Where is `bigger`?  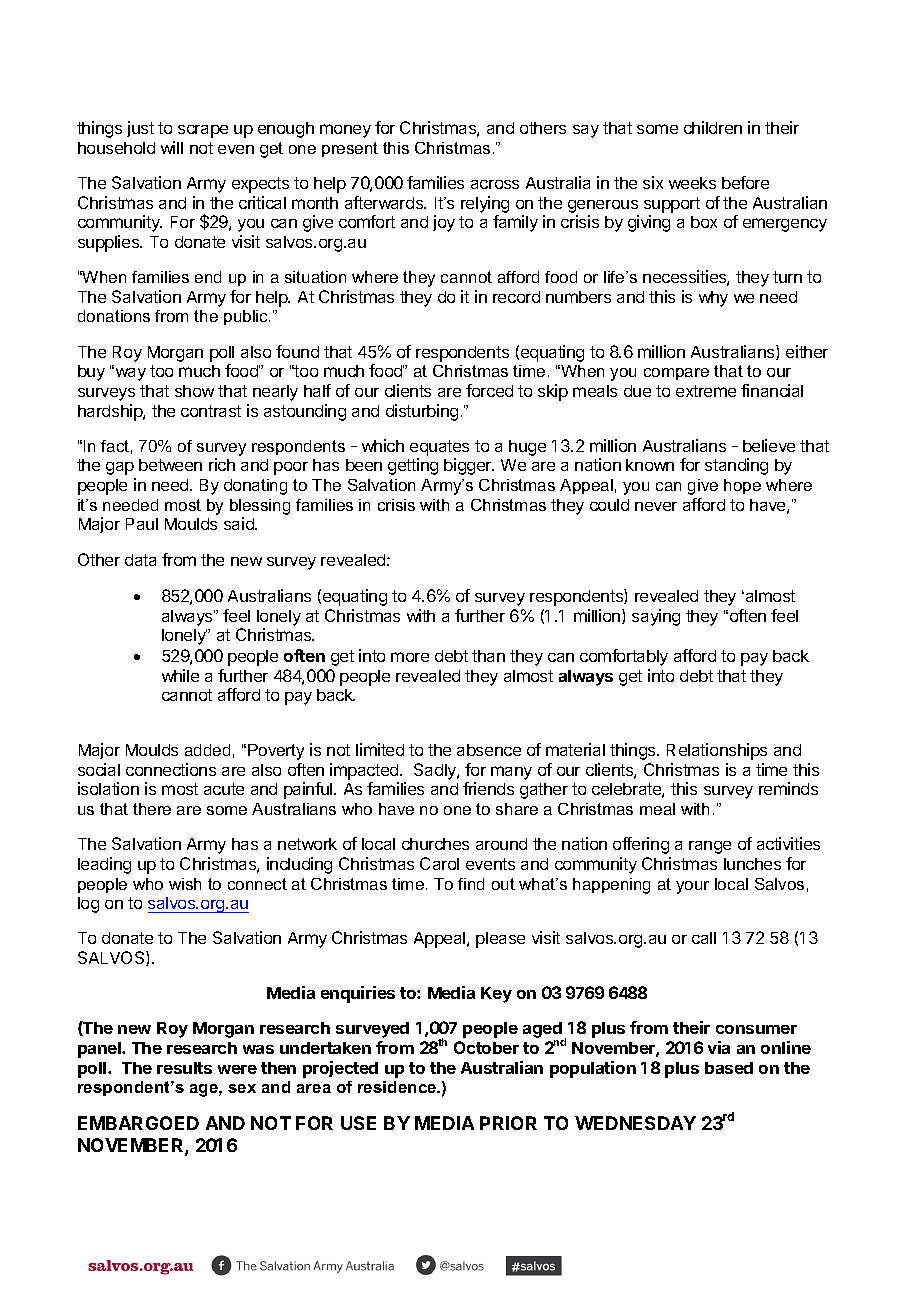
bigger is located at coordinates (469, 466).
